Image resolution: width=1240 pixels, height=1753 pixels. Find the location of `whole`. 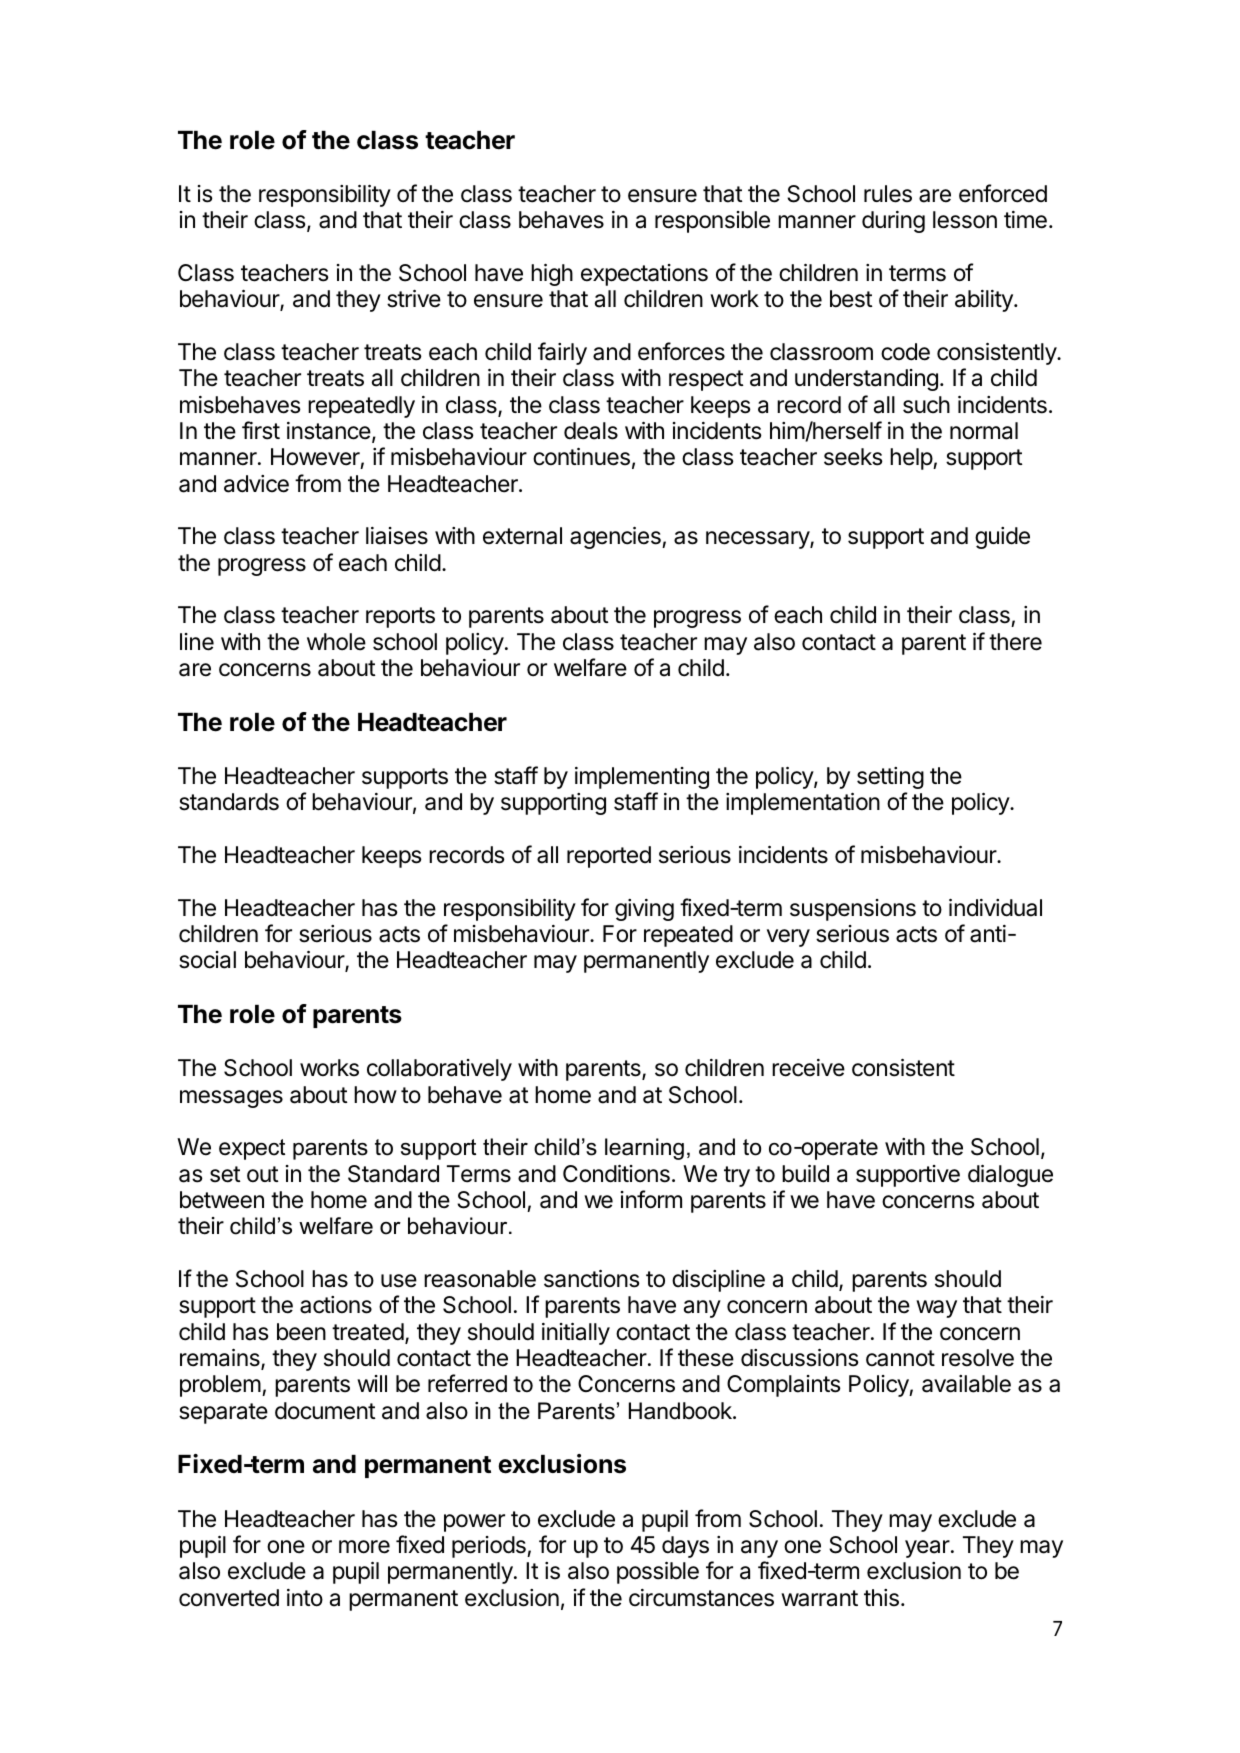

whole is located at coordinates (336, 642).
